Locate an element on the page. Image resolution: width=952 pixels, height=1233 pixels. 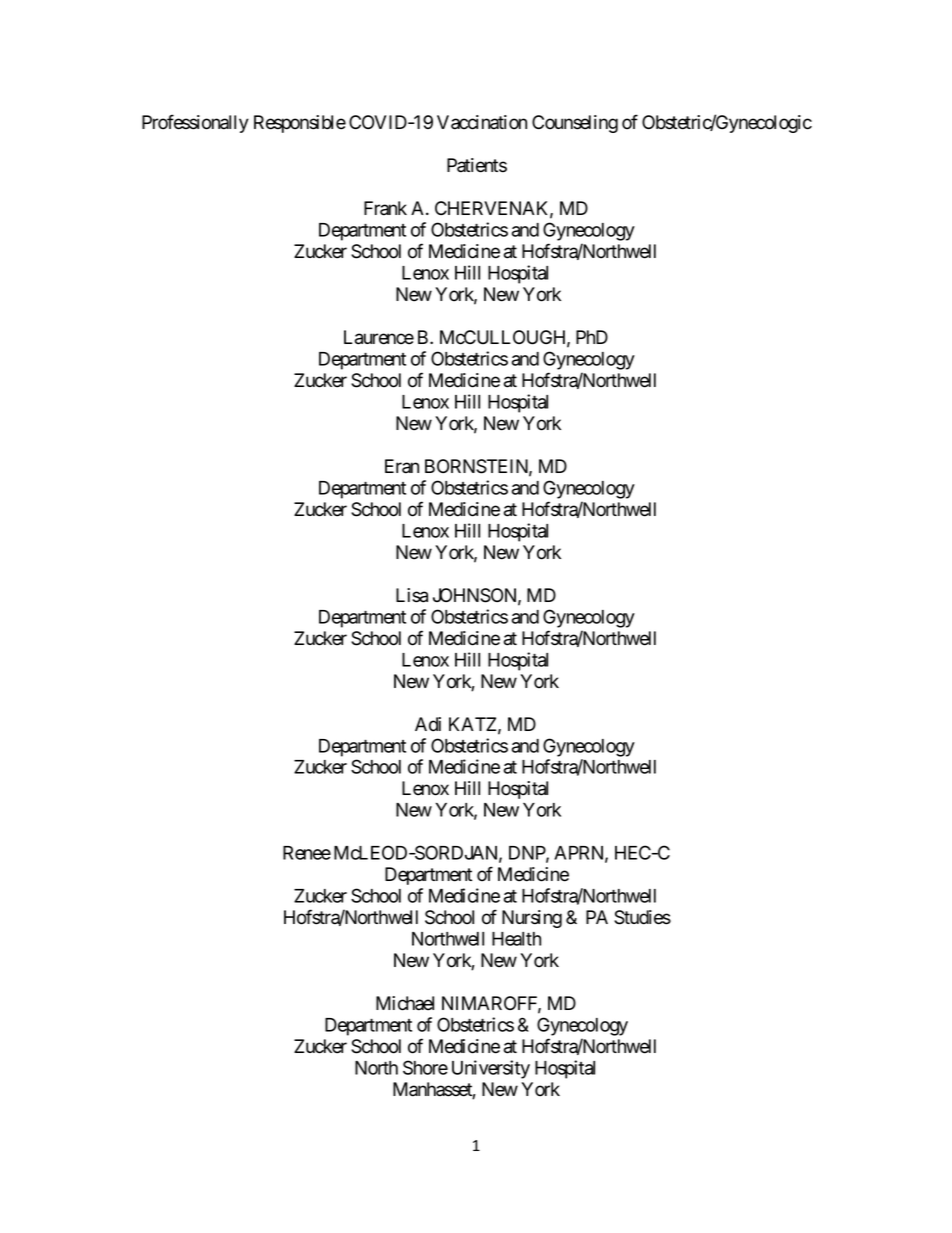
Eran is located at coordinates (402, 466).
